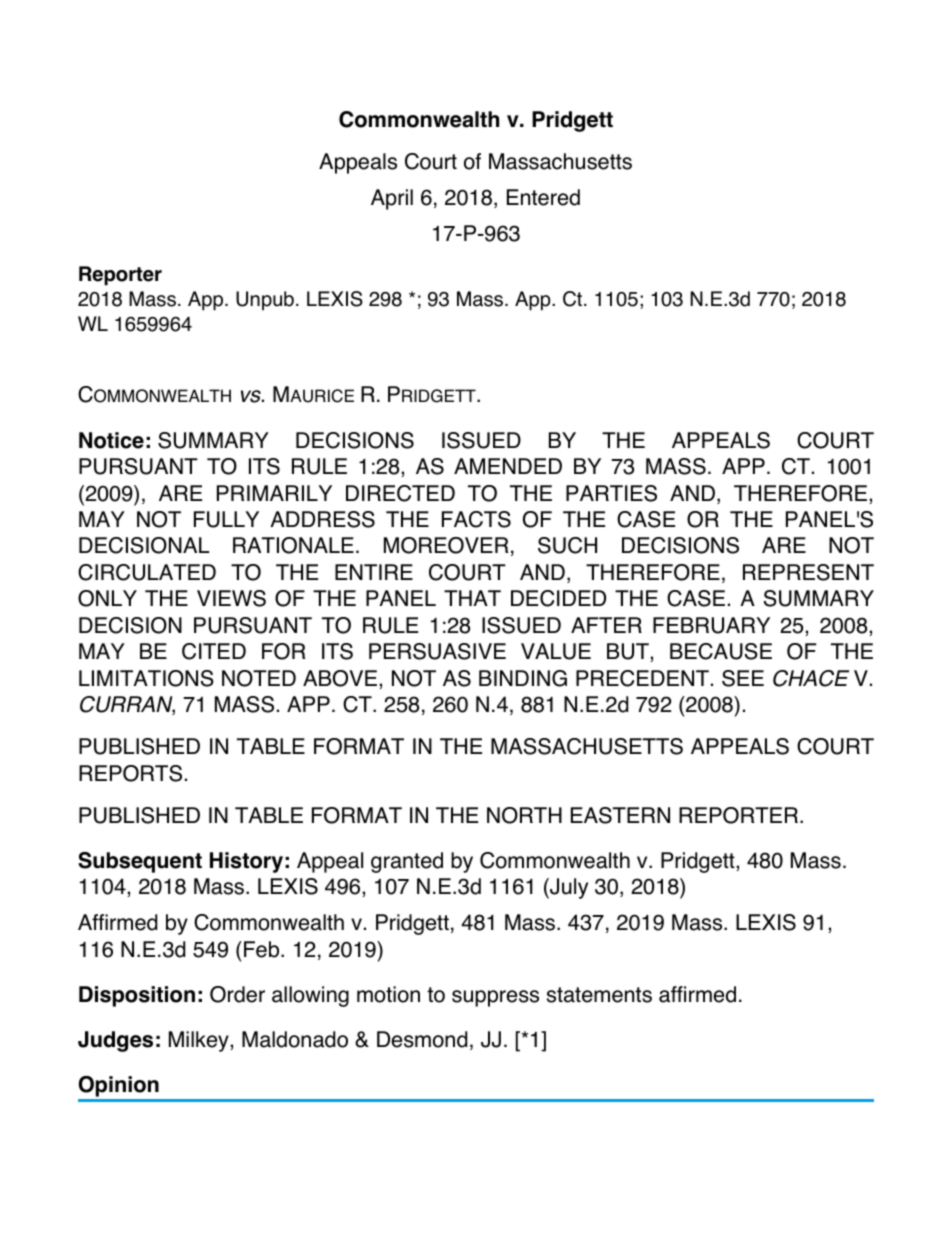 The image size is (952, 1233). I want to click on AMENDED, so click(508, 466).
